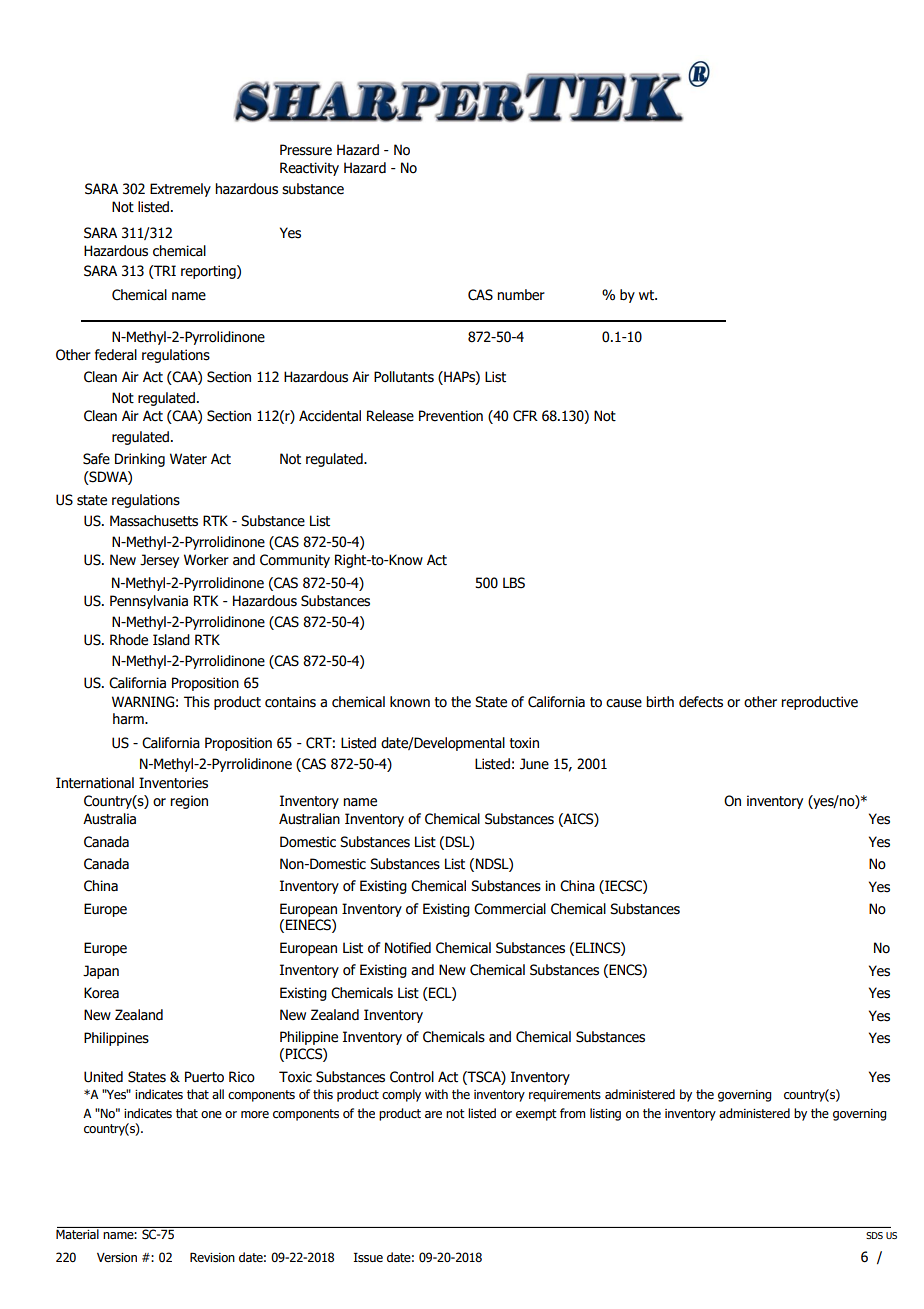 The width and height of the document is (924, 1309). Describe the element at coordinates (525, 416) in the document. I see `CFR` at that location.
